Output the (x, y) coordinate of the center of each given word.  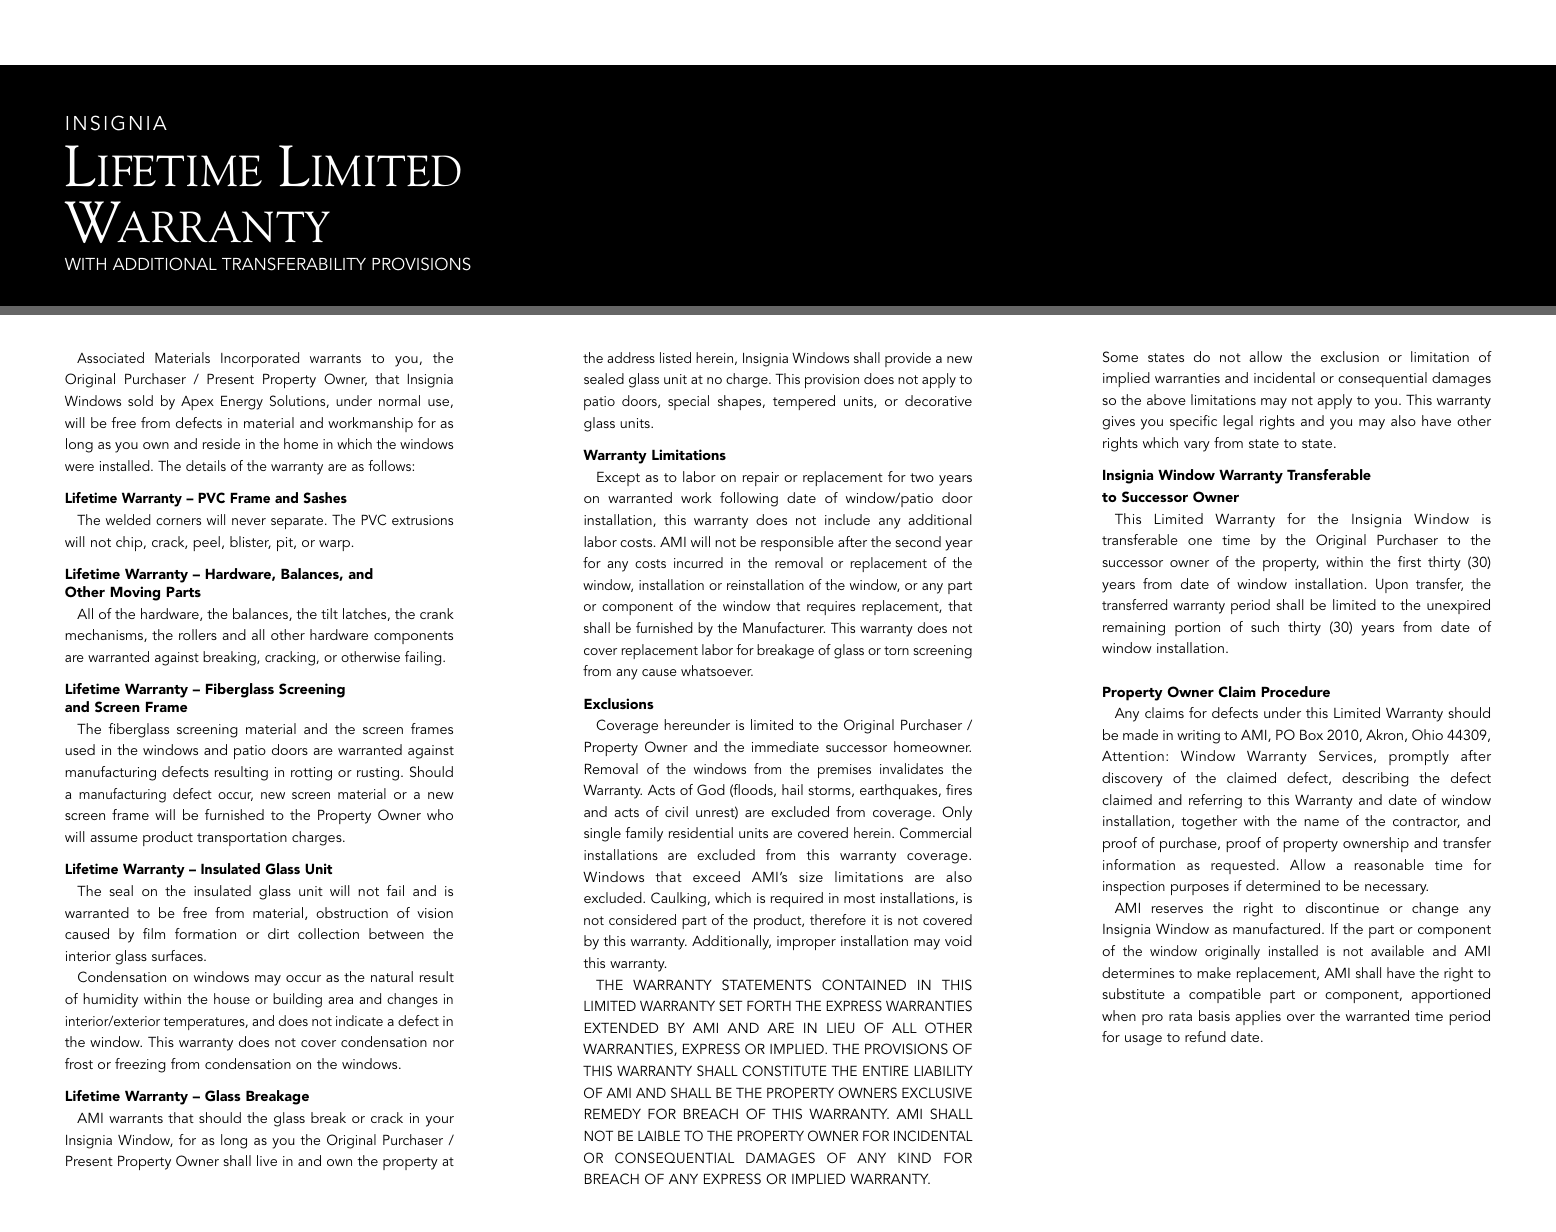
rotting (311, 774)
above (1166, 399)
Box (1311, 734)
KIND (914, 1157)
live (267, 1160)
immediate (785, 746)
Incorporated (260, 359)
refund (1205, 1036)
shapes (741, 402)
